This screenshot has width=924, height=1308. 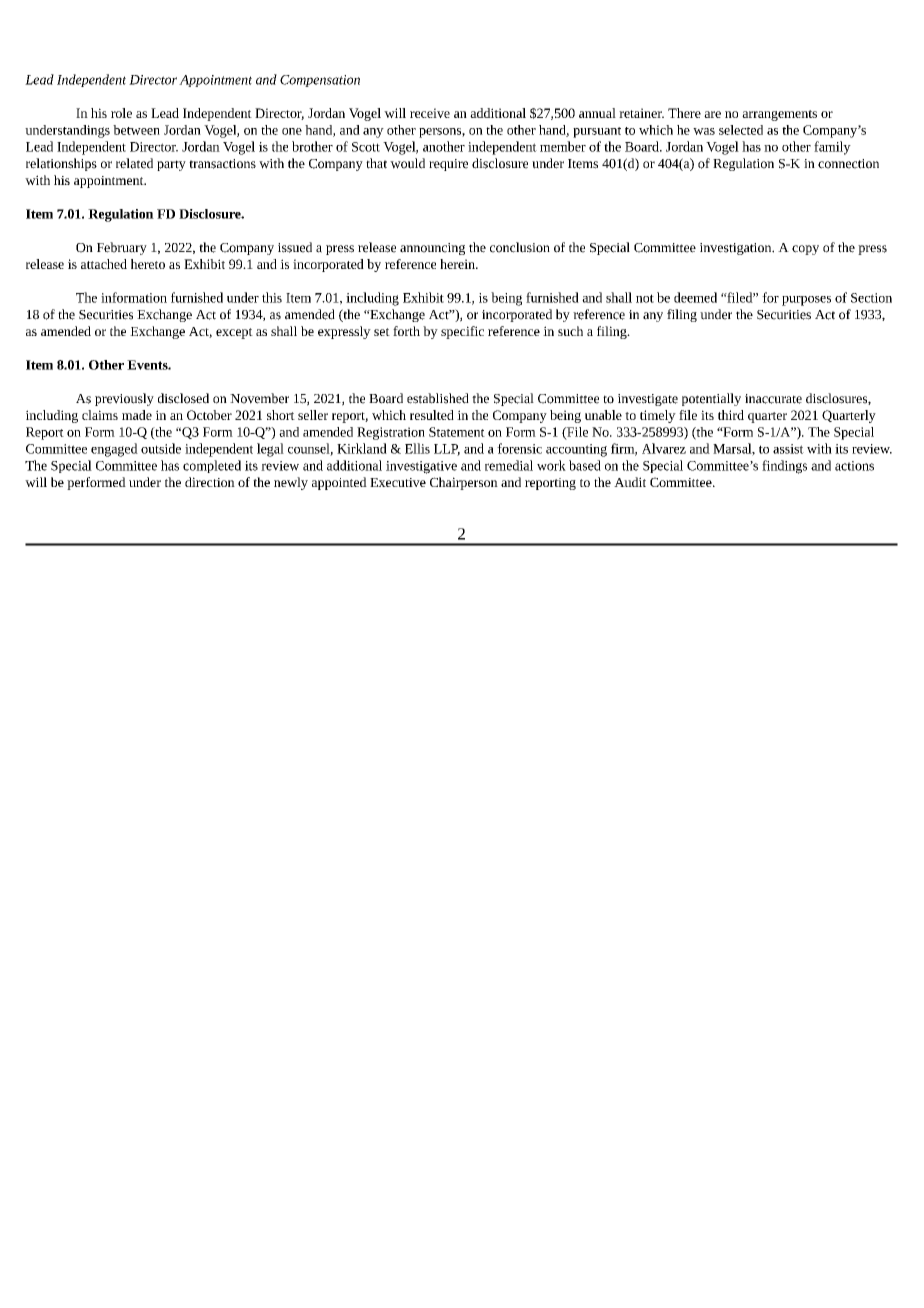 What do you see at coordinates (430, 113) in the screenshot?
I see `receive` at bounding box center [430, 113].
